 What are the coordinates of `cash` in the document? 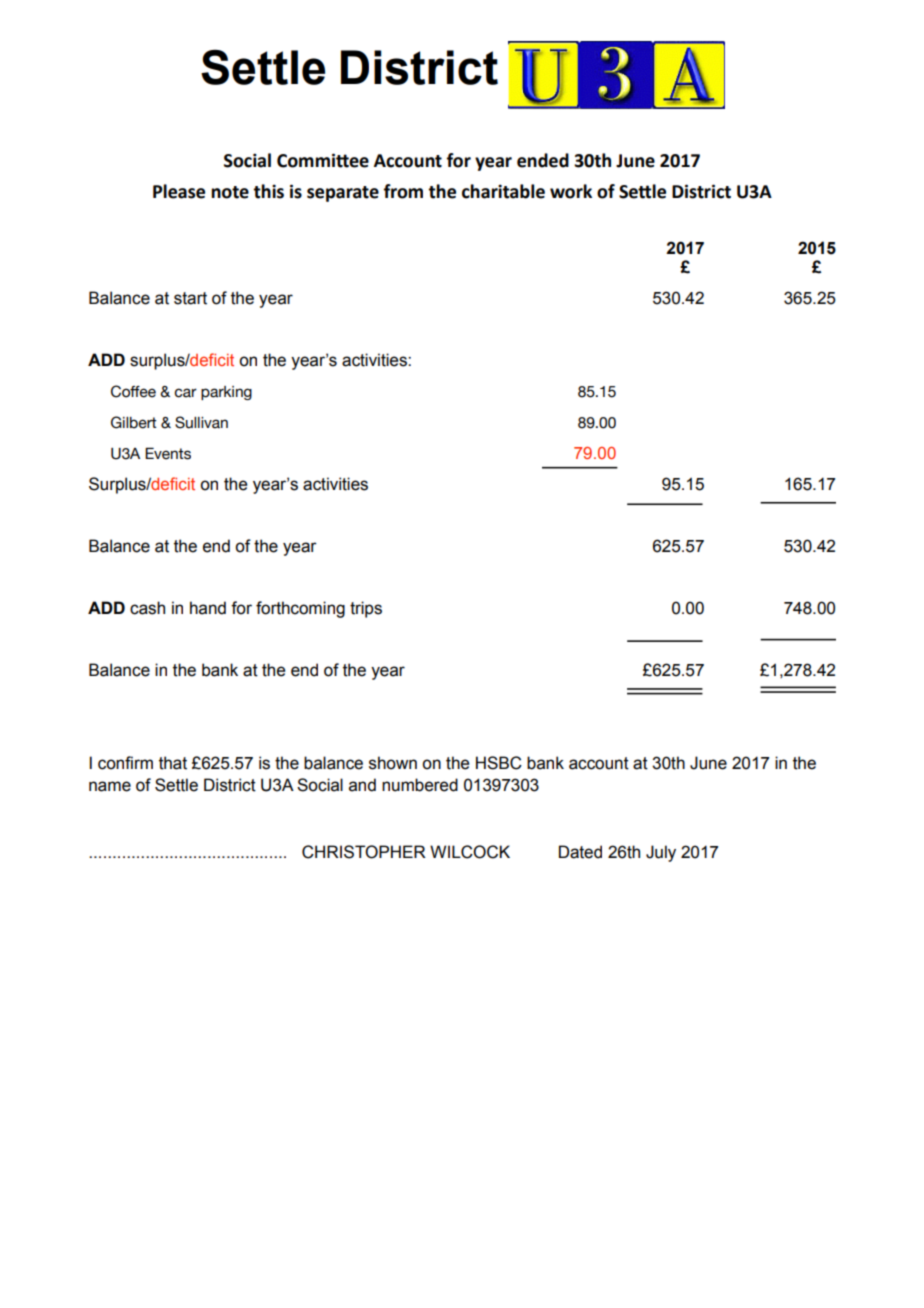 It's located at (147, 608).
